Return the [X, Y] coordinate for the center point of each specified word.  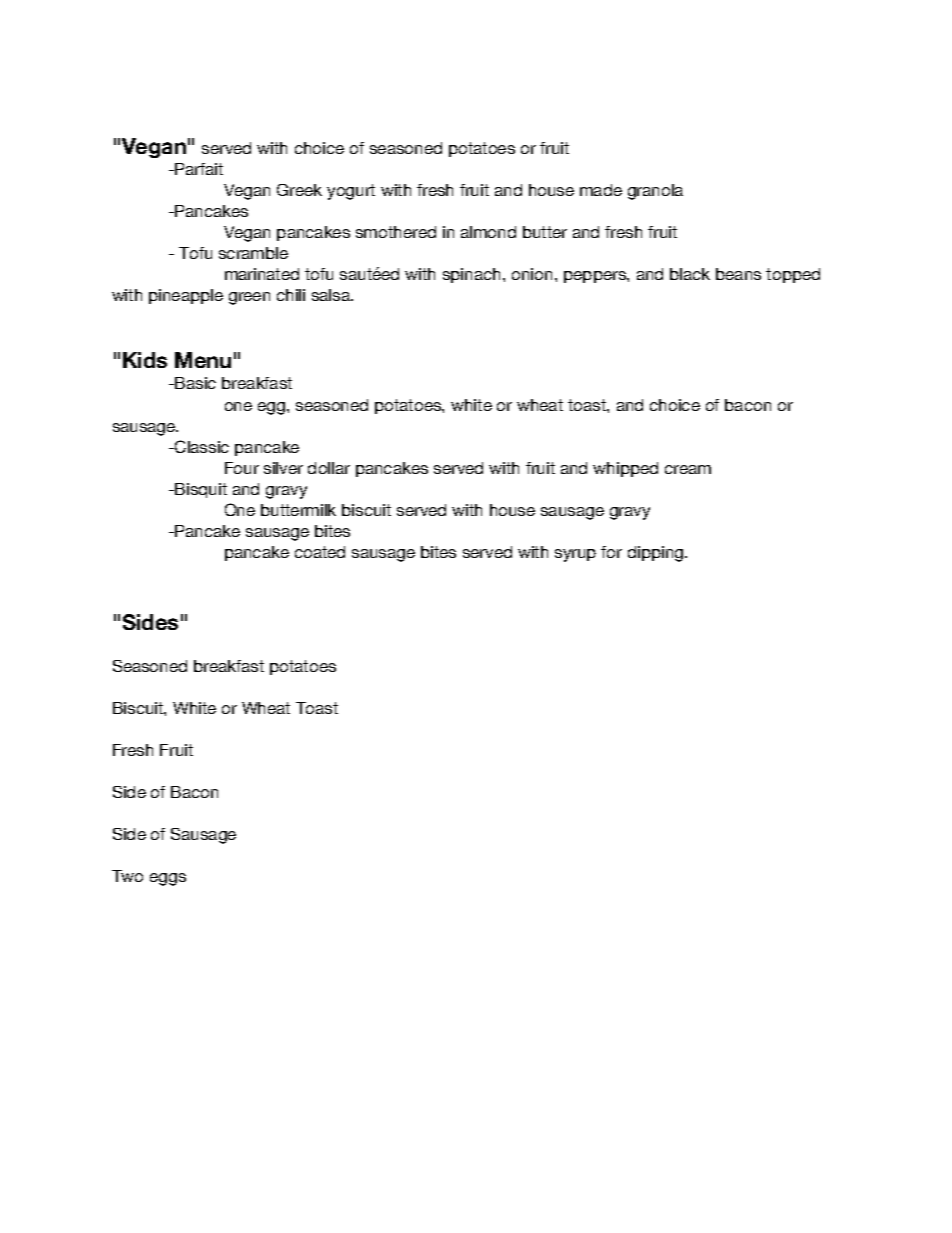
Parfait [199, 169]
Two [127, 876]
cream [688, 469]
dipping [657, 554]
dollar [329, 468]
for [611, 552]
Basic [195, 383]
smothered [396, 232]
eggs [168, 879]
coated [320, 552]
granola [655, 192]
